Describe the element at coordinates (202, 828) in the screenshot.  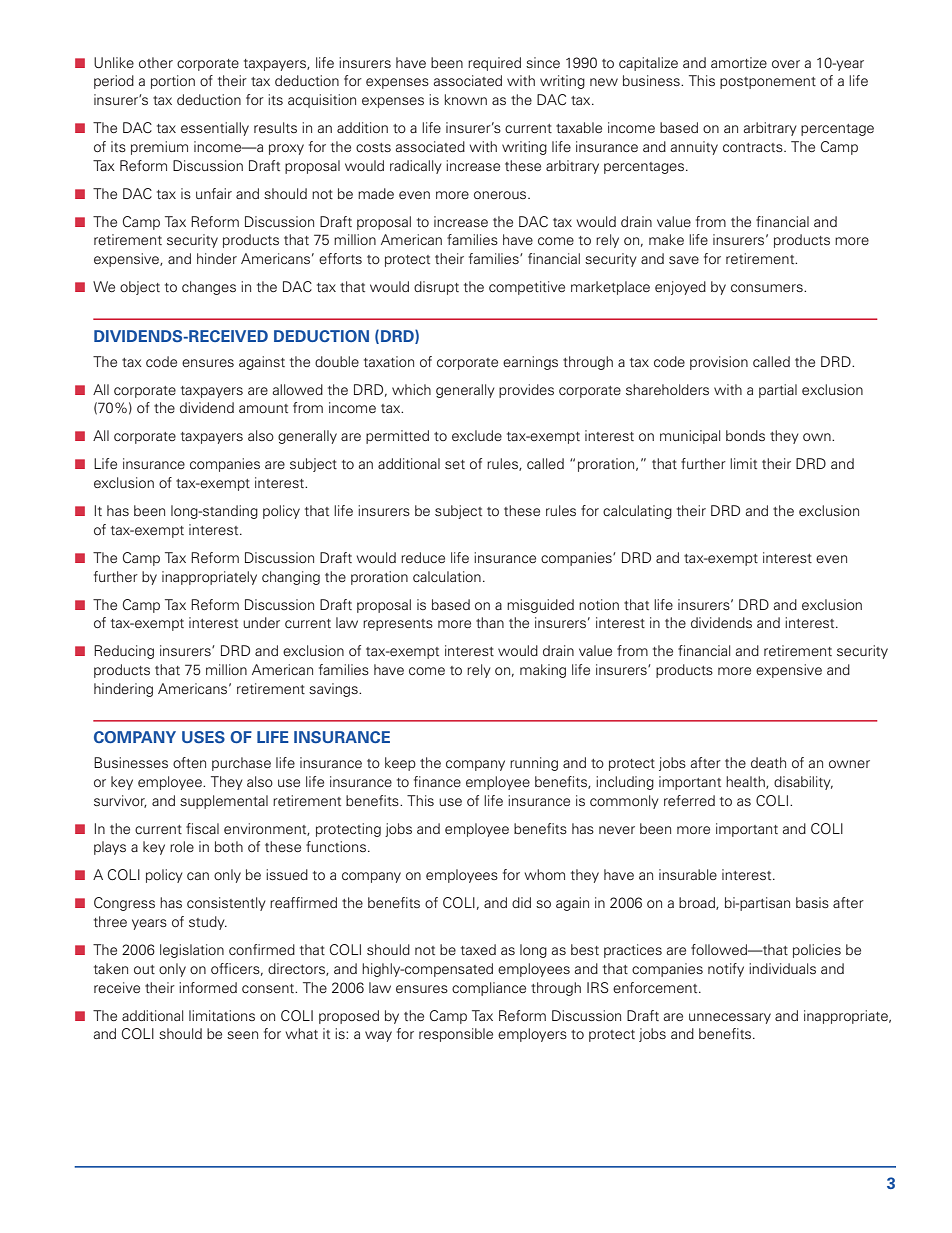
I see `fiscal` at that location.
